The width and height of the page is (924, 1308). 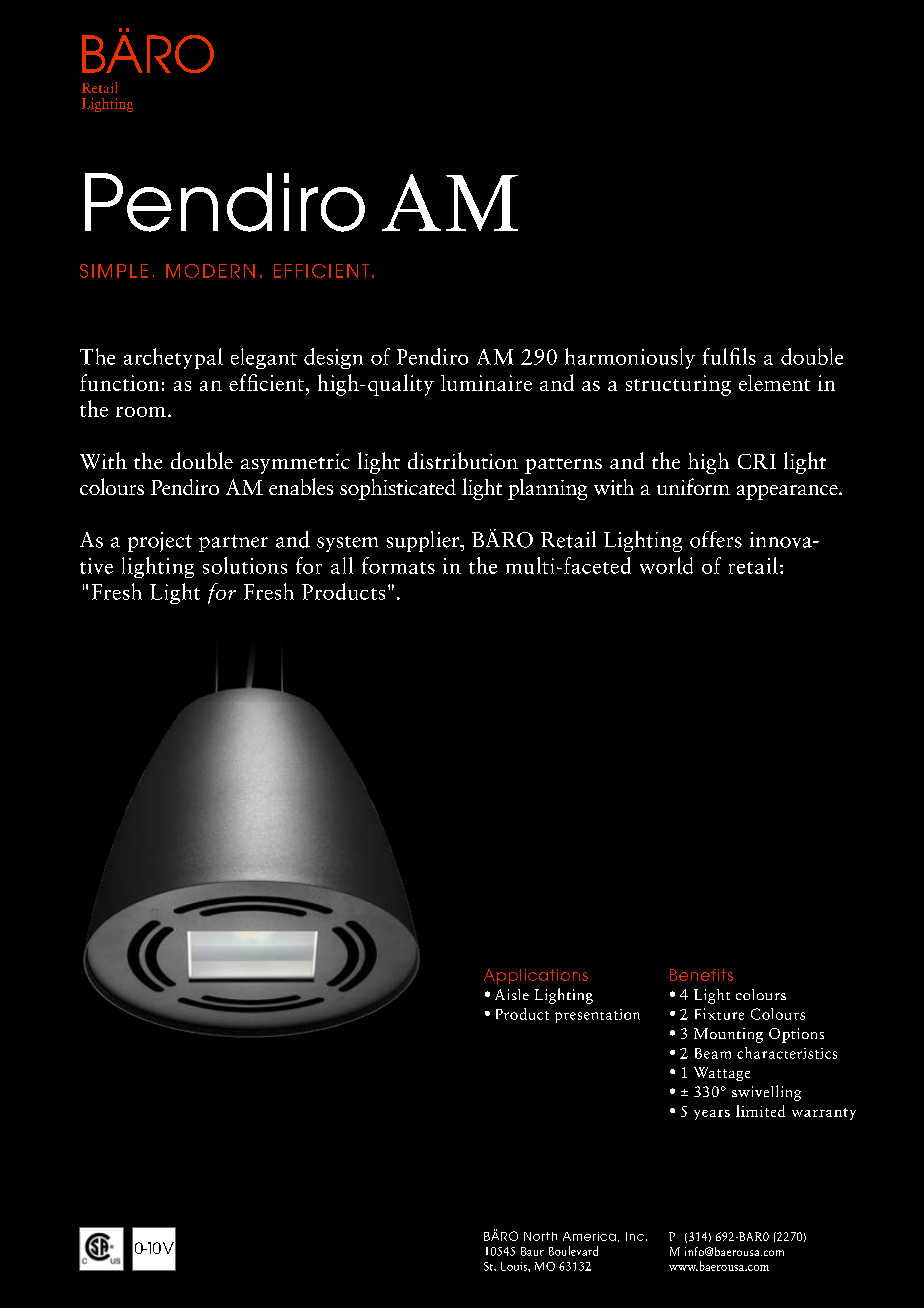 I want to click on world, so click(x=666, y=565).
